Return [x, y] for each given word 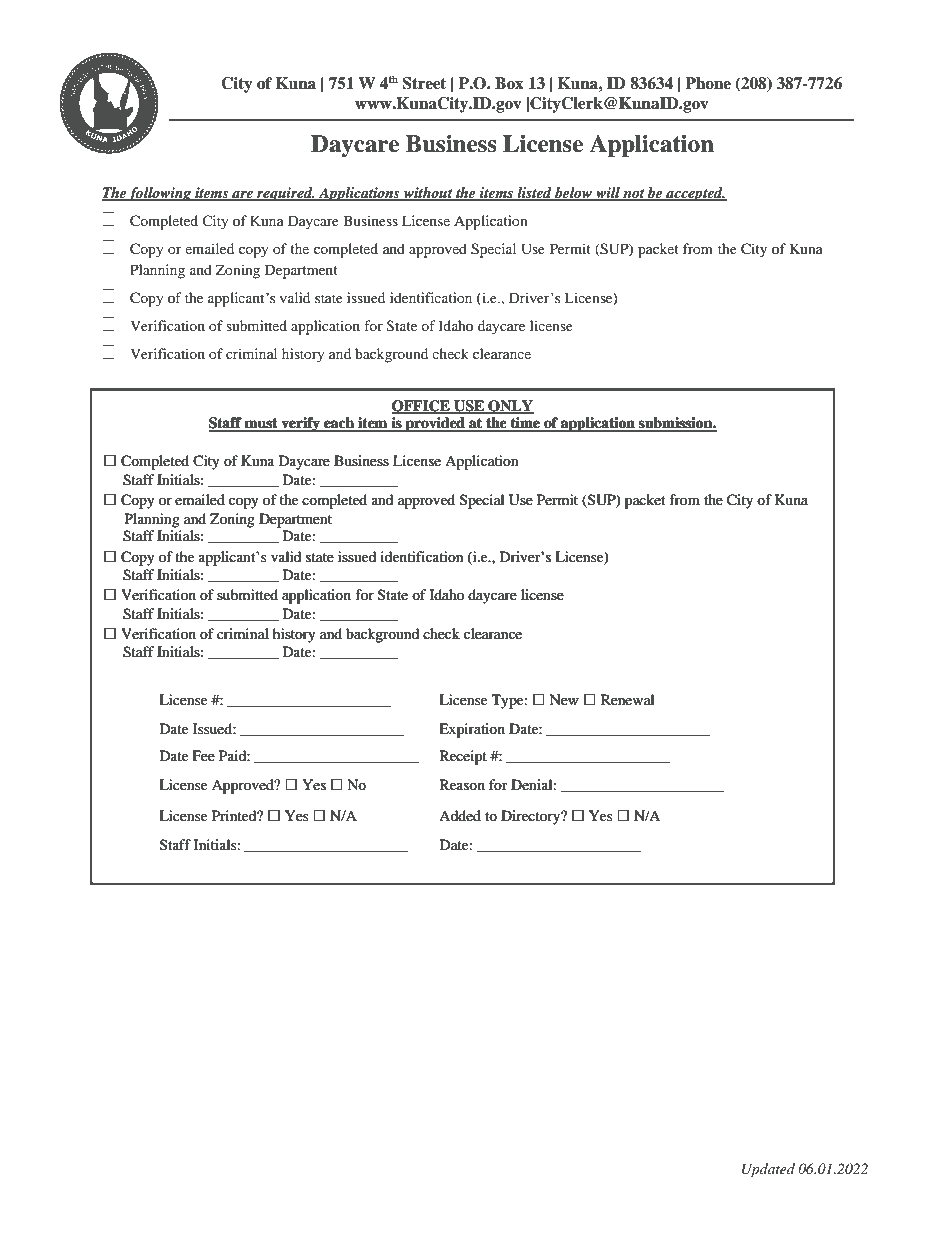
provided [435, 424]
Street [424, 83]
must [261, 424]
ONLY [510, 406]
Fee [204, 755]
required [285, 194]
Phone [708, 83]
